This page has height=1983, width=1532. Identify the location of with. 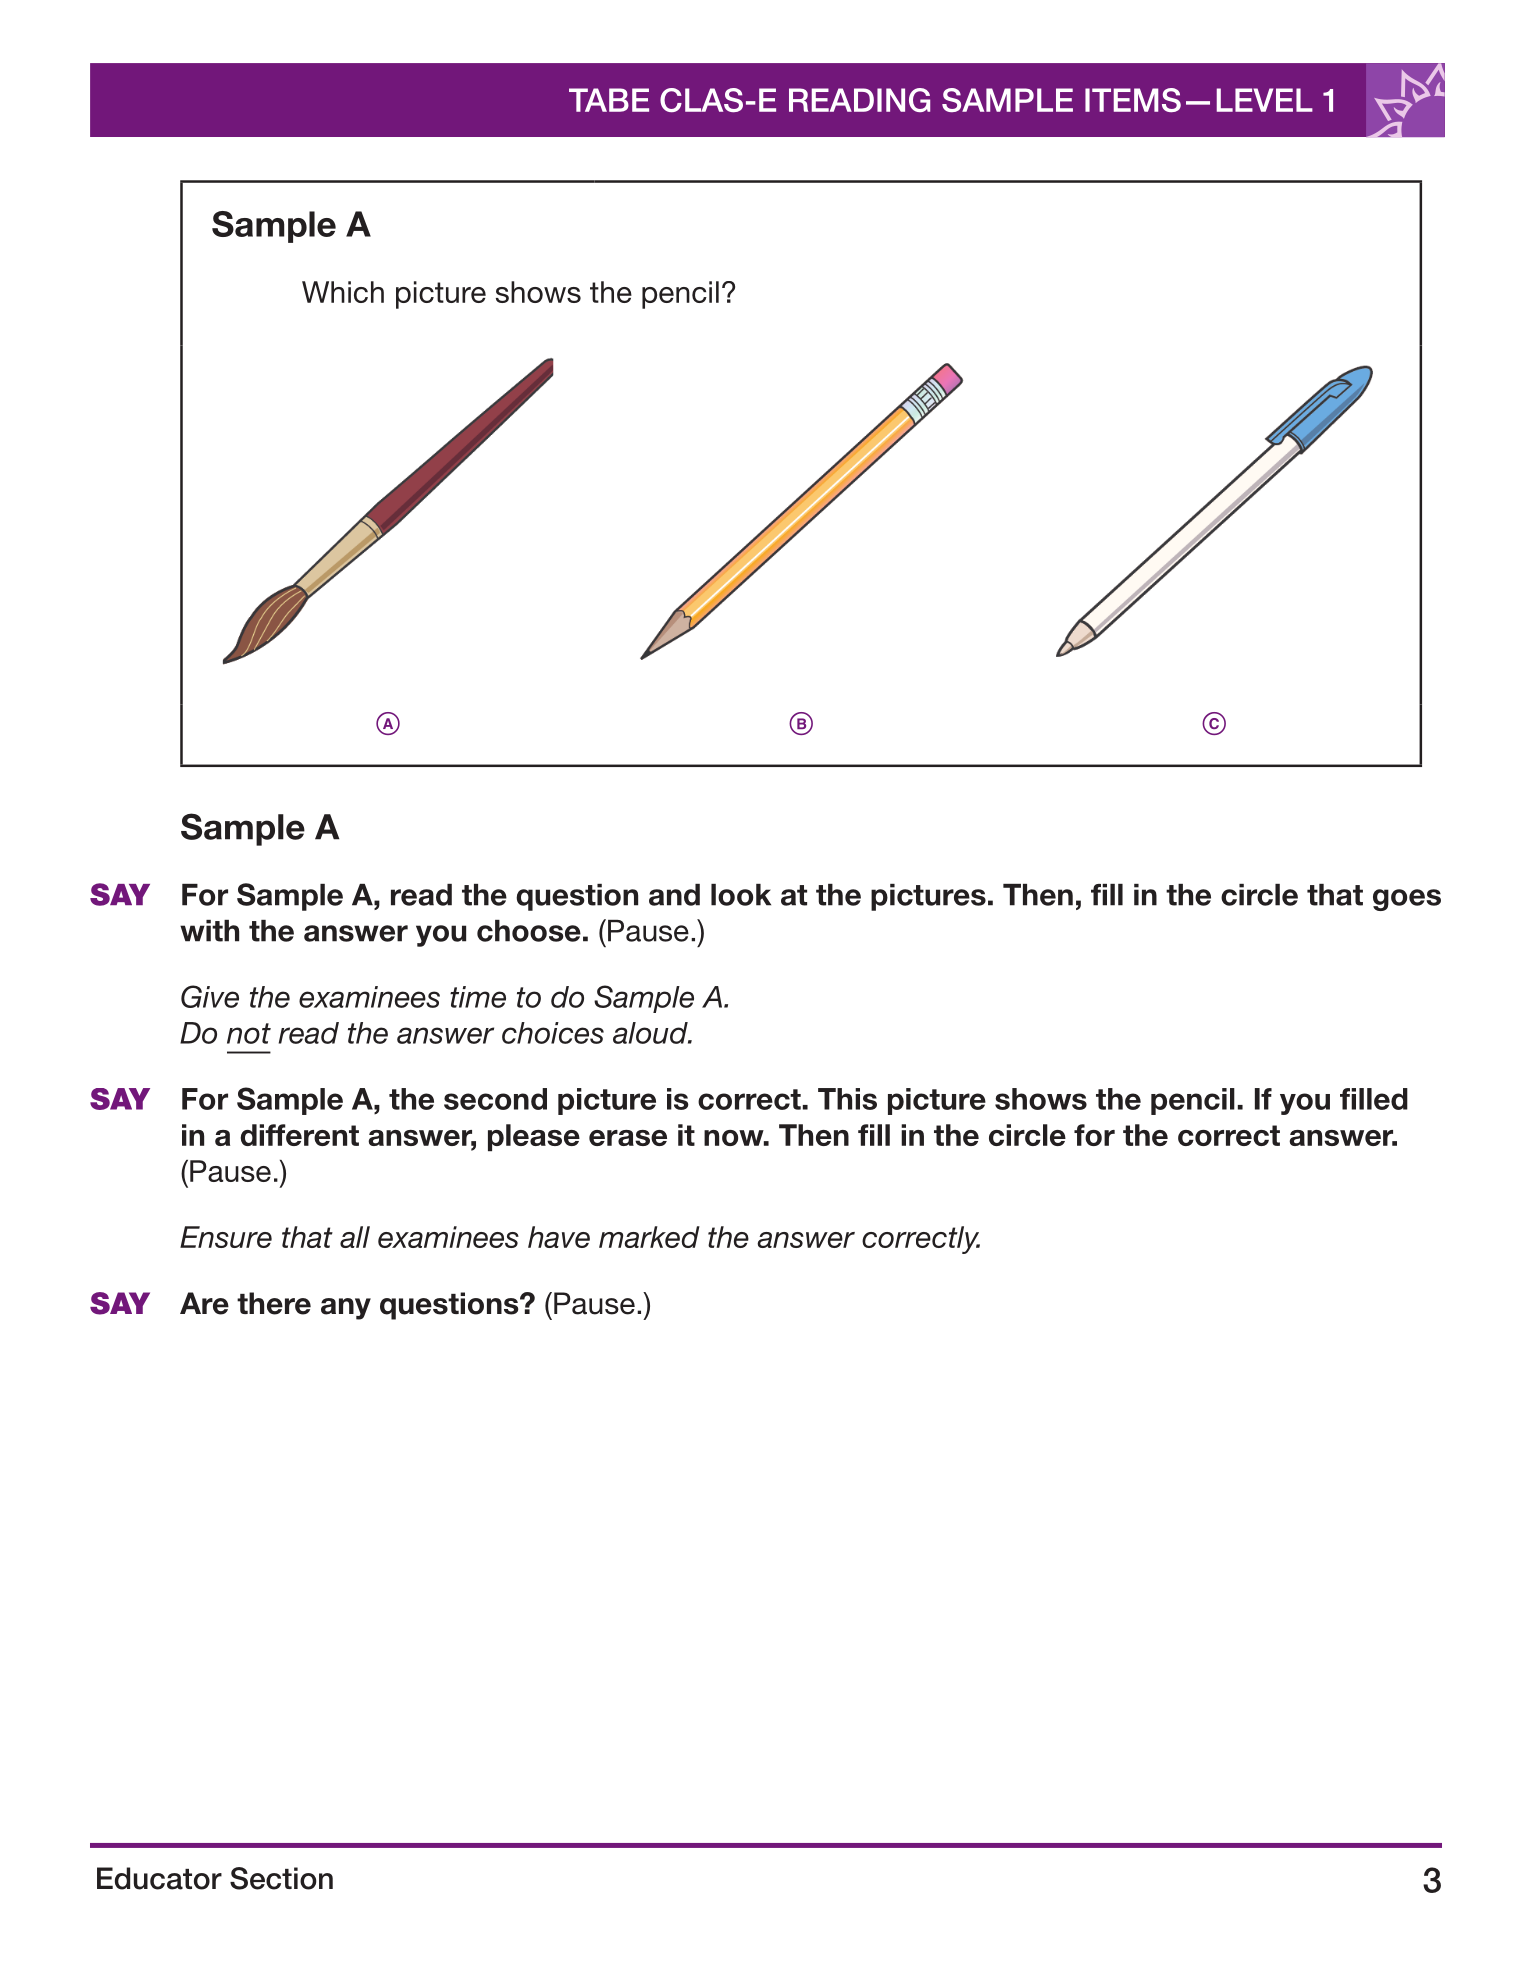
(209, 931).
